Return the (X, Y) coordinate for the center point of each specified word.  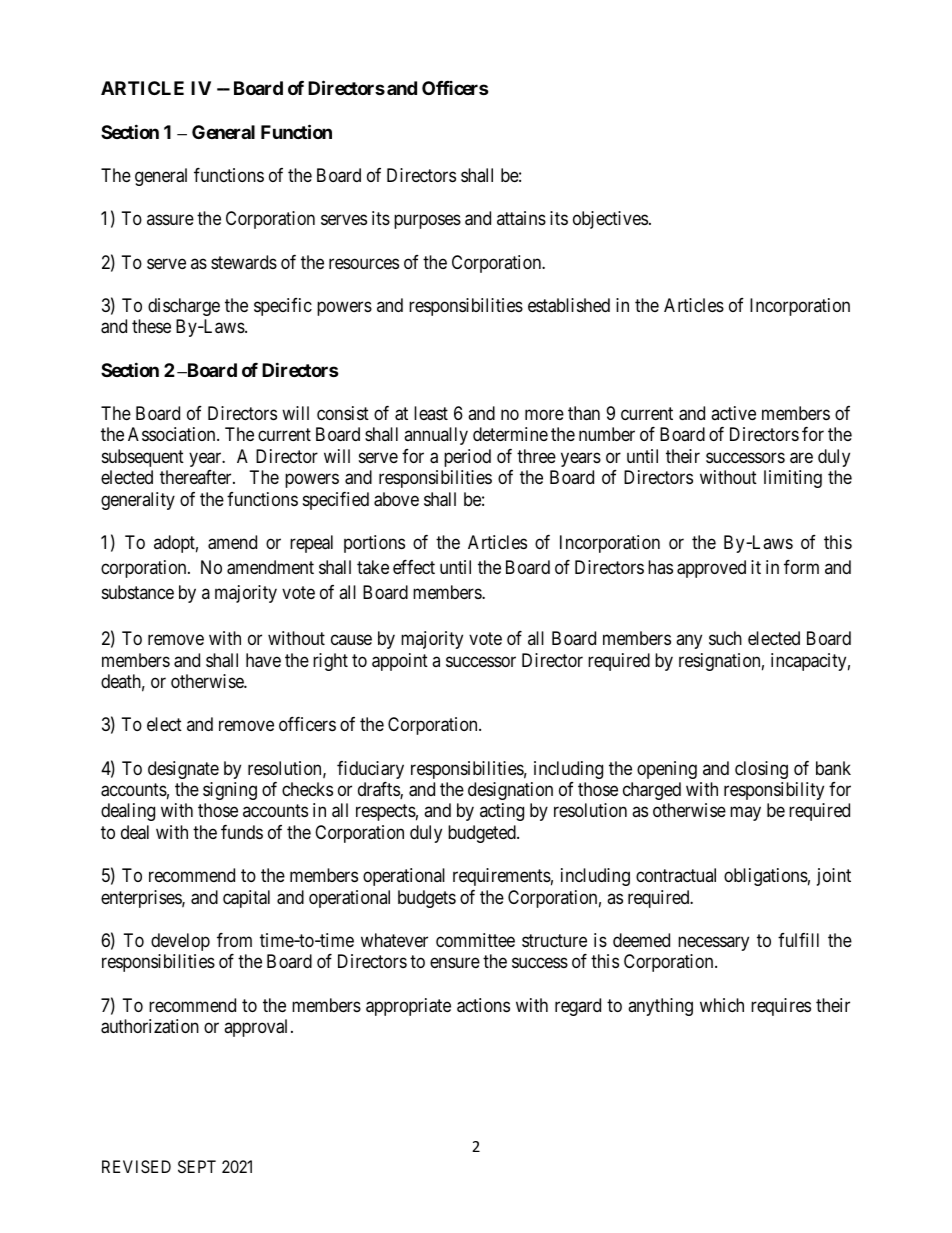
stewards (244, 262)
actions (483, 1005)
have (263, 660)
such (725, 638)
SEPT (197, 1166)
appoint (400, 662)
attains (521, 218)
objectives (610, 220)
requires (781, 1007)
